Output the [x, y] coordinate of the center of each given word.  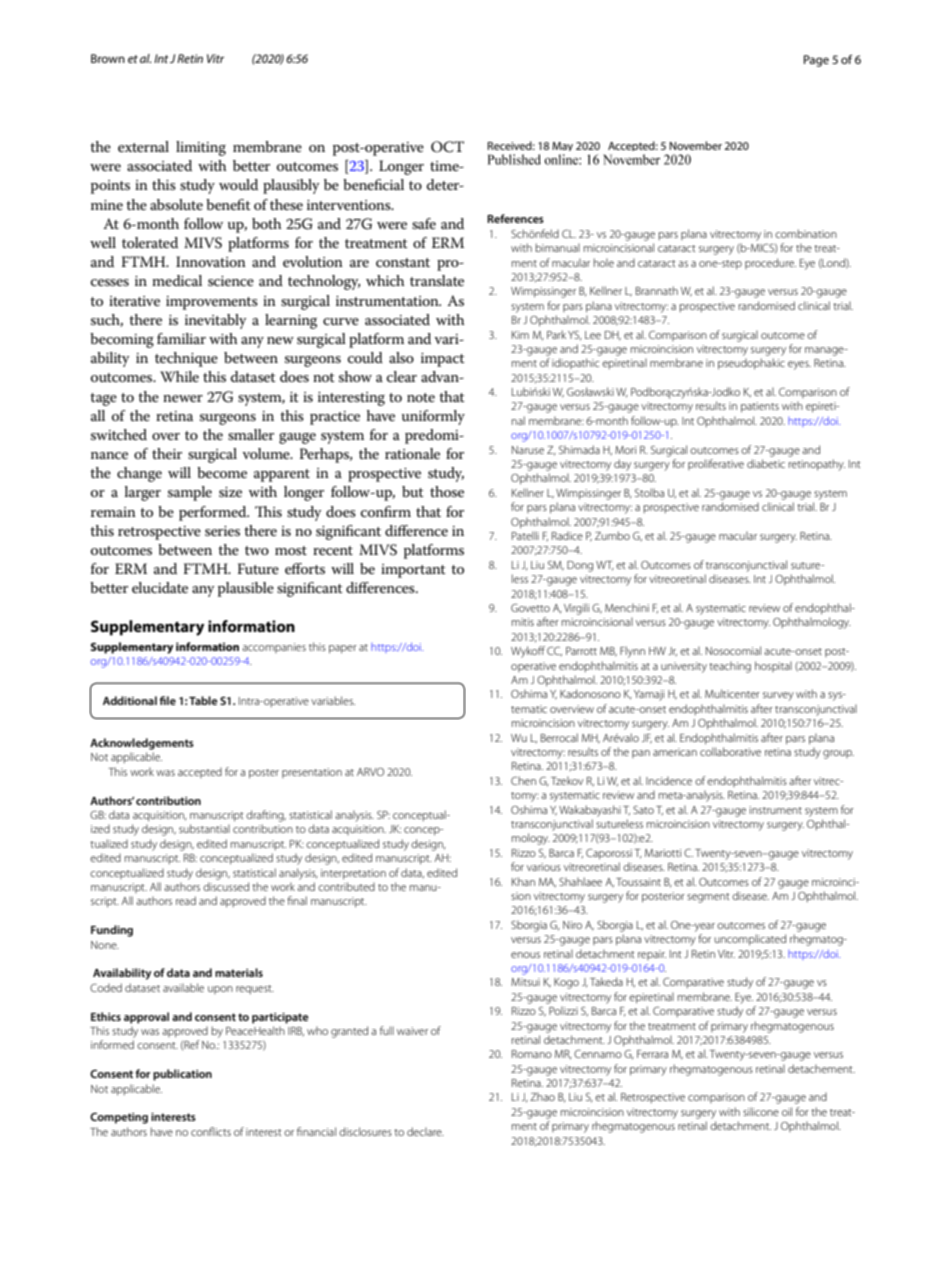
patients [760, 407]
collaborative [730, 751]
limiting [201, 148]
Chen [523, 780]
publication [182, 1075]
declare [425, 1131]
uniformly [433, 417]
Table [203, 700]
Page [816, 61]
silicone [761, 1111]
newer [183, 398]
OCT [447, 147]
